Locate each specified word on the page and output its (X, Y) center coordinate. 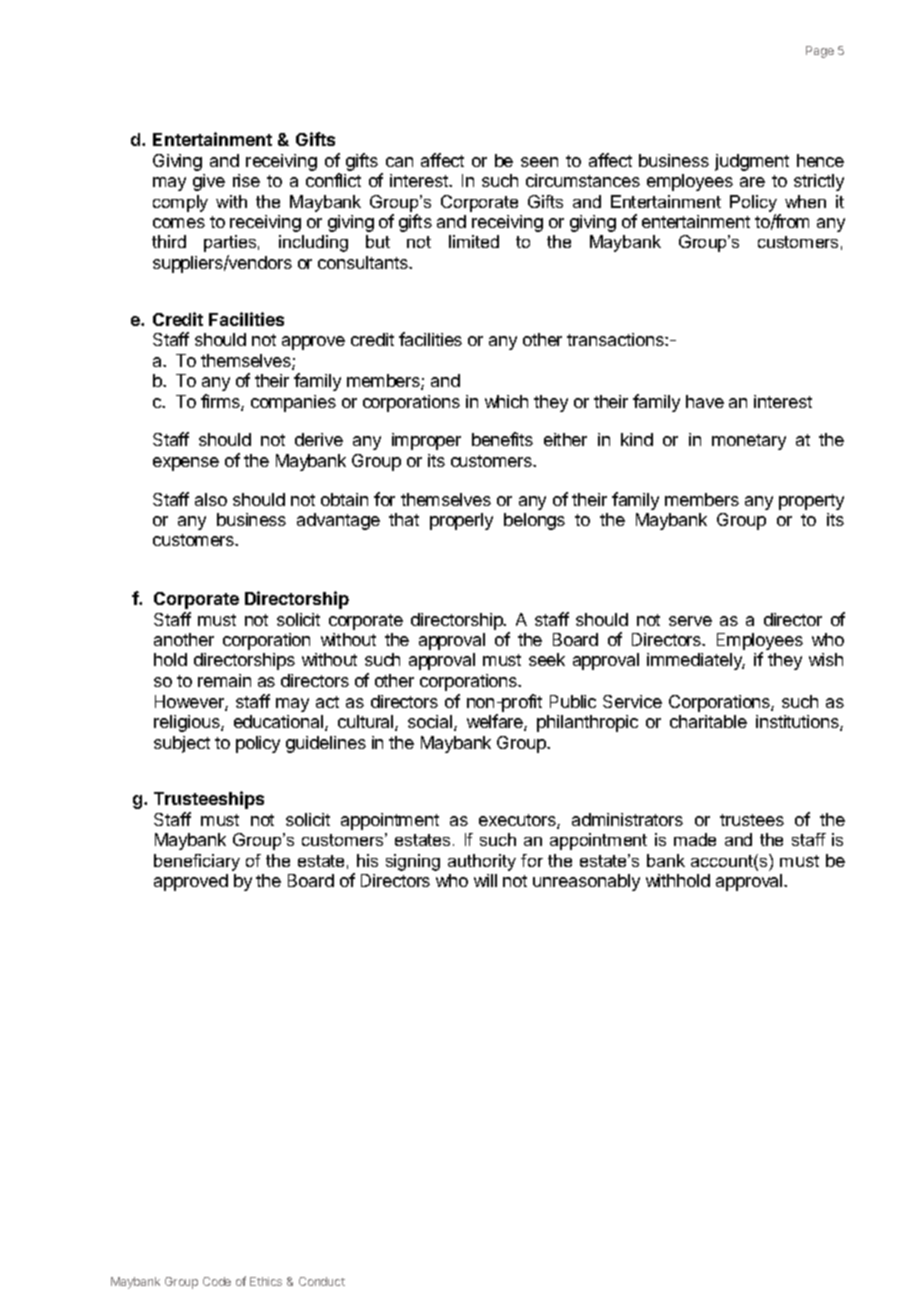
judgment (752, 162)
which (506, 401)
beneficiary (197, 862)
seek (547, 659)
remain (224, 680)
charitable (708, 721)
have (705, 401)
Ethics (266, 1281)
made (695, 839)
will (485, 880)
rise (246, 180)
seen (539, 162)
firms (221, 402)
